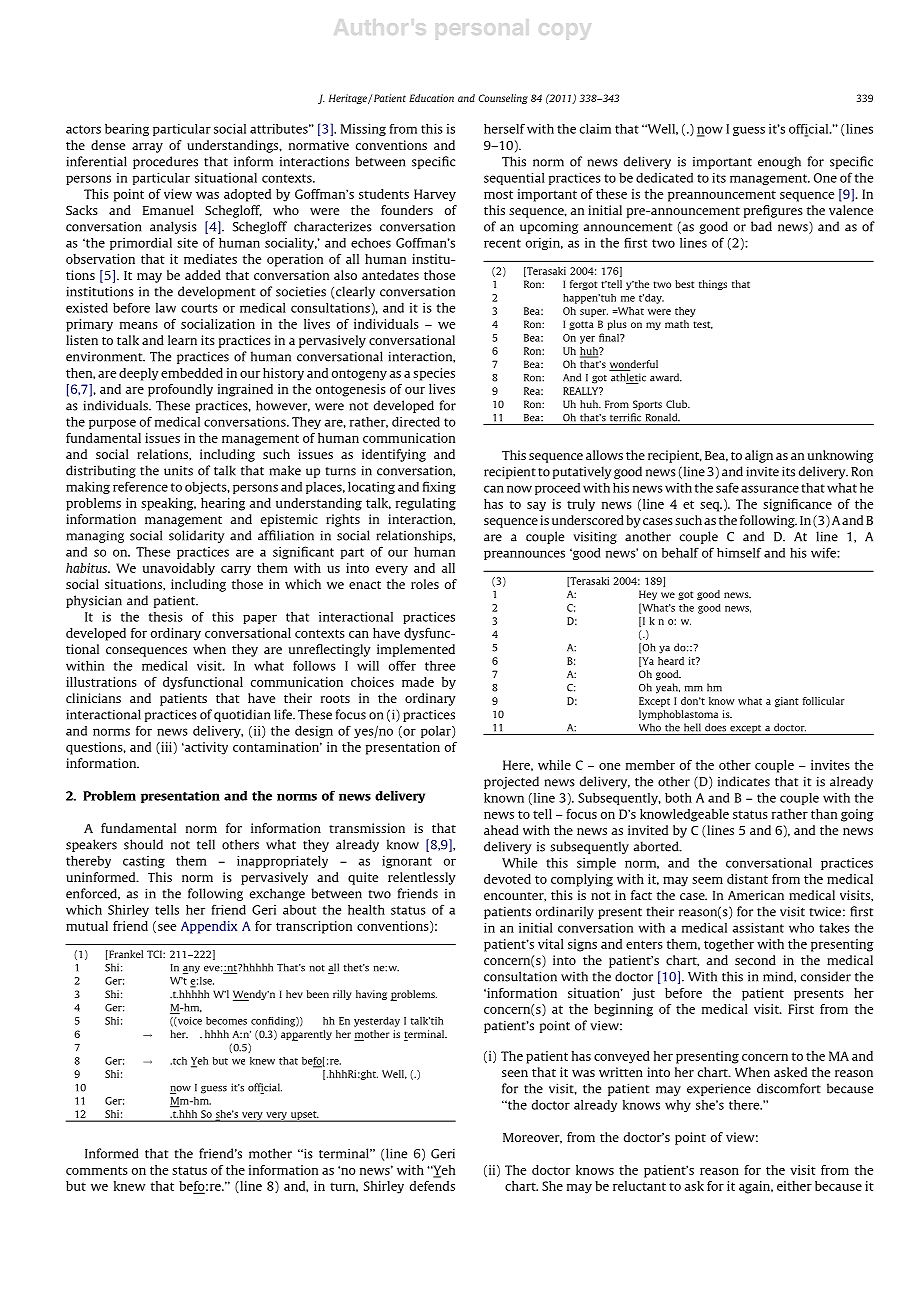 Image resolution: width=924 pixels, height=1308 pixels. What do you see at coordinates (432, 1186) in the image?
I see `defends` at bounding box center [432, 1186].
